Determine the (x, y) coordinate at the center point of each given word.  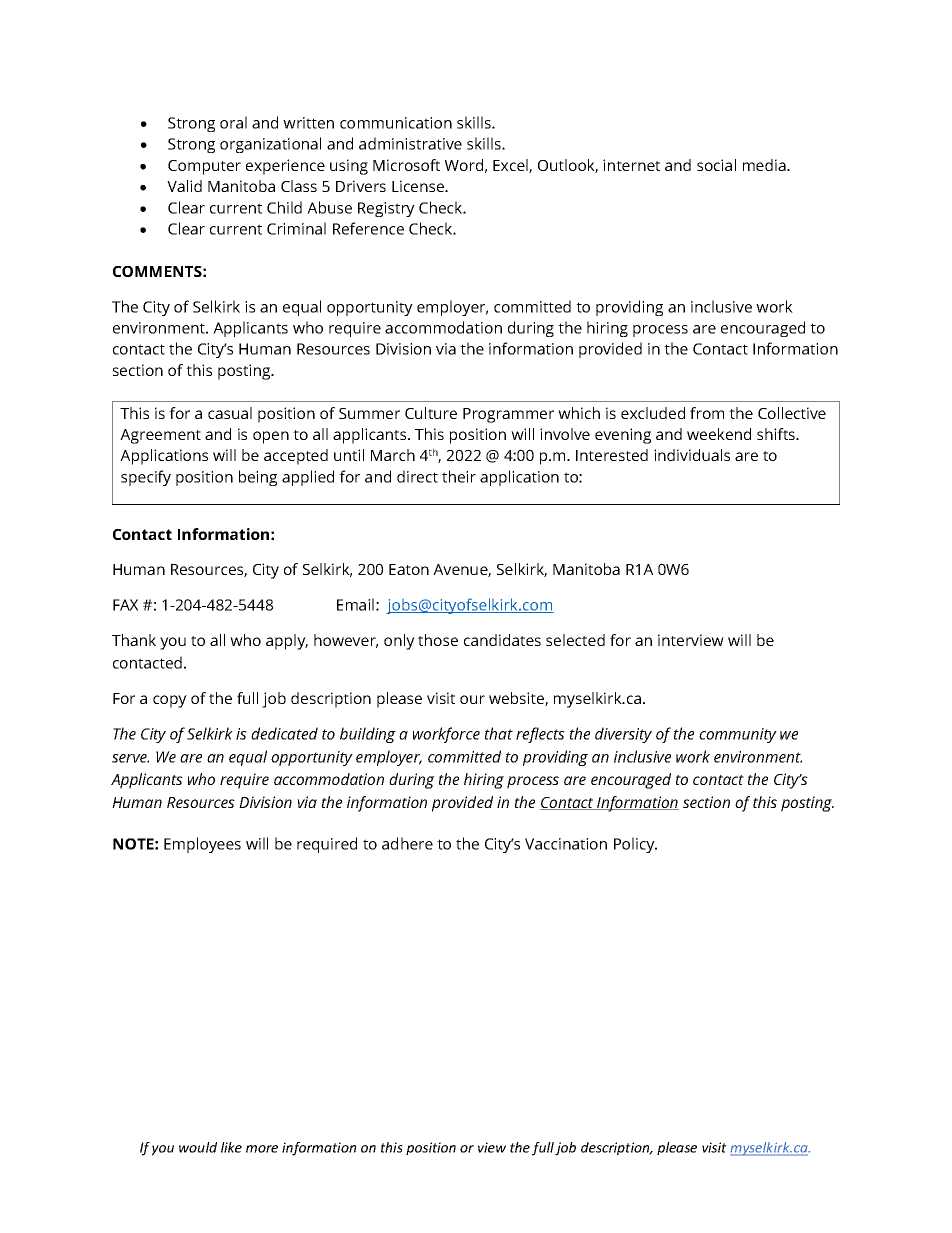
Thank (134, 640)
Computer (204, 167)
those (438, 640)
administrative (410, 143)
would (198, 1147)
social (716, 165)
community (738, 735)
